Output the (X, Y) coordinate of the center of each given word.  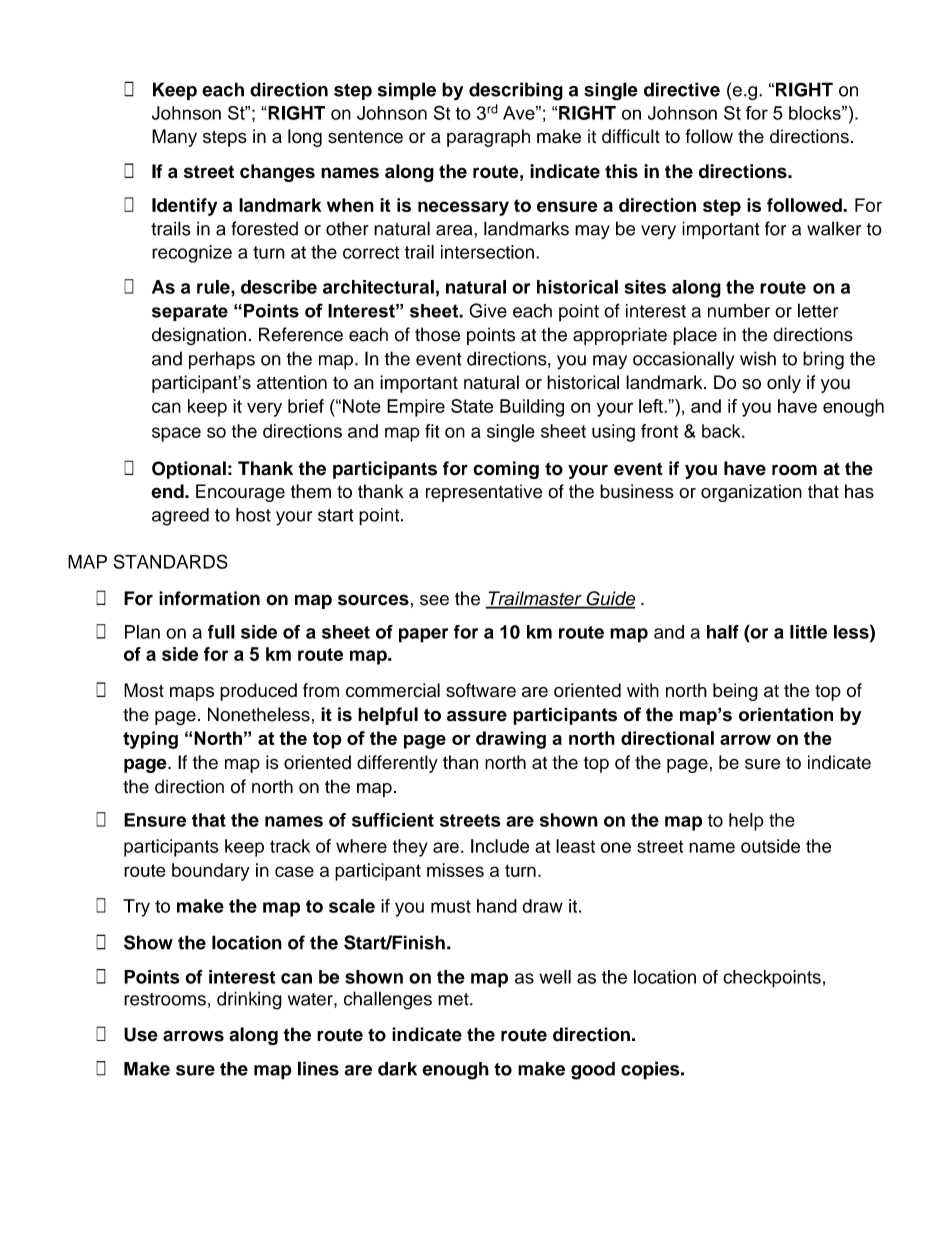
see (434, 600)
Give (488, 310)
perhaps (222, 360)
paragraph (488, 138)
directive (682, 89)
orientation (786, 714)
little (808, 632)
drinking (249, 1000)
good (593, 1071)
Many (174, 138)
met (454, 999)
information (209, 598)
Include (500, 846)
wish (758, 358)
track (290, 846)
